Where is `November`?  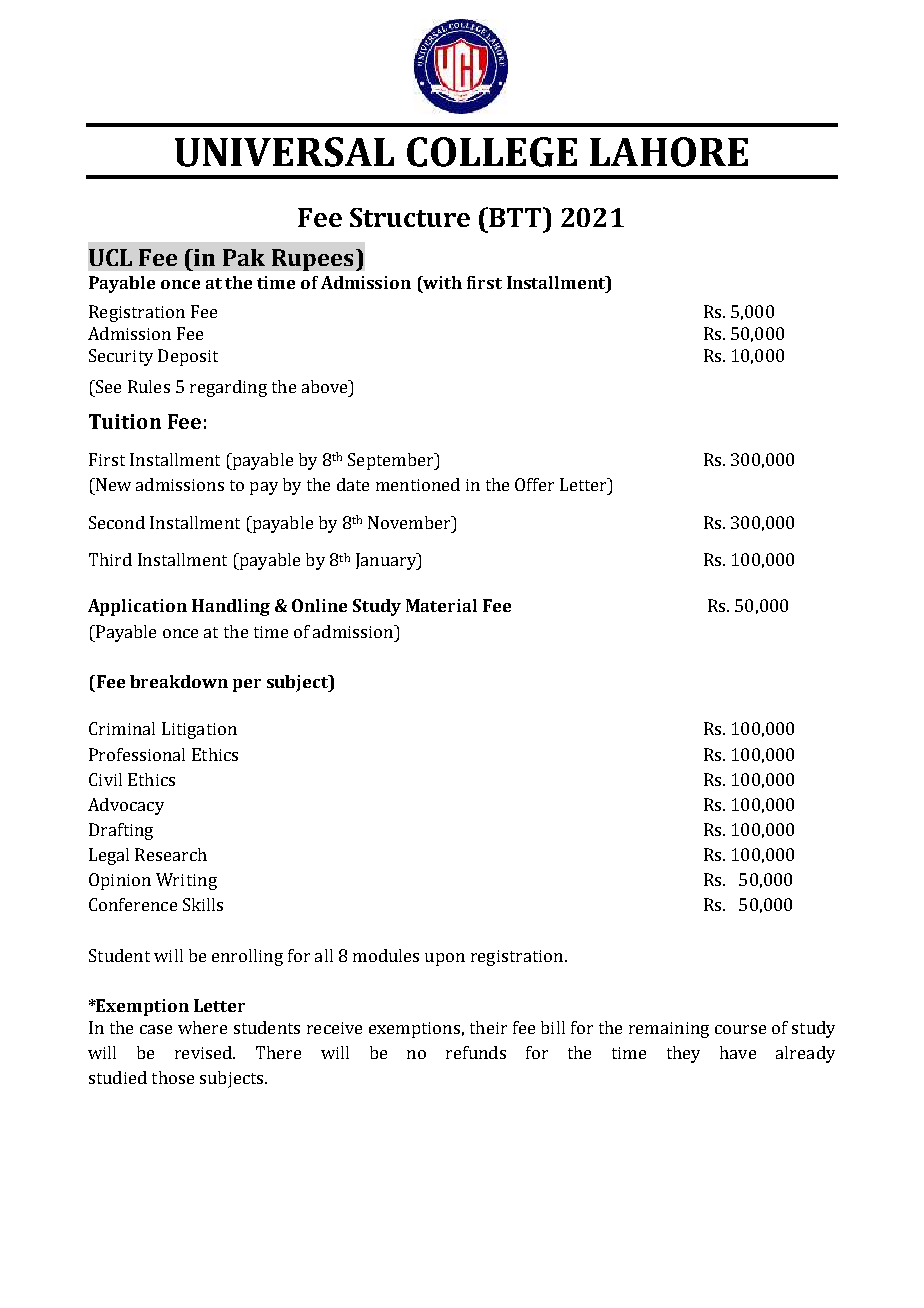
November is located at coordinates (410, 522).
